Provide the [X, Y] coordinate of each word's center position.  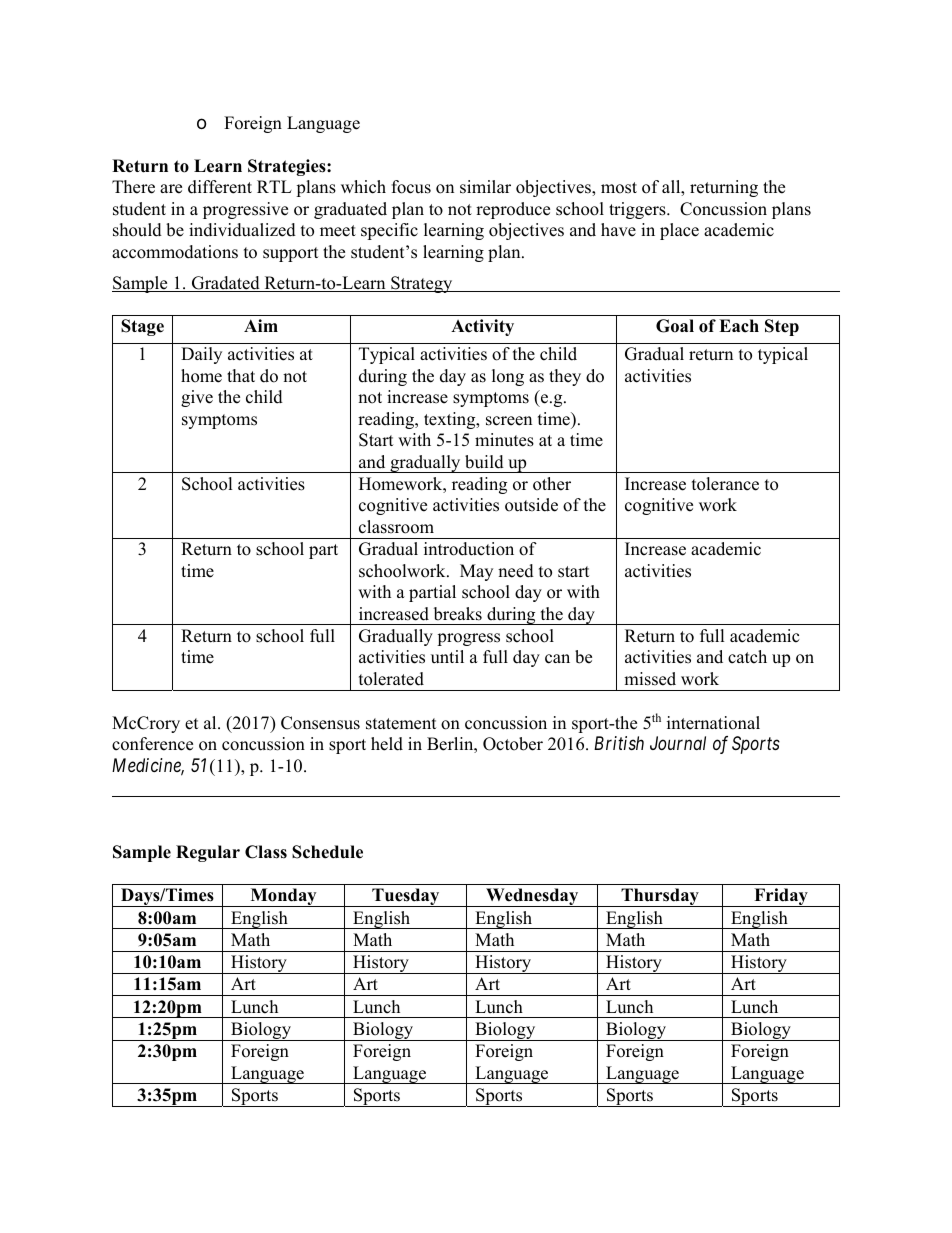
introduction [469, 549]
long [508, 377]
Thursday [660, 897]
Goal [675, 326]
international [713, 723]
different [220, 187]
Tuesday [406, 897]
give [197, 398]
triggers [638, 210]
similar [485, 187]
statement [401, 724]
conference [152, 744]
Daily [201, 355]
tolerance [725, 484]
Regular [208, 853]
